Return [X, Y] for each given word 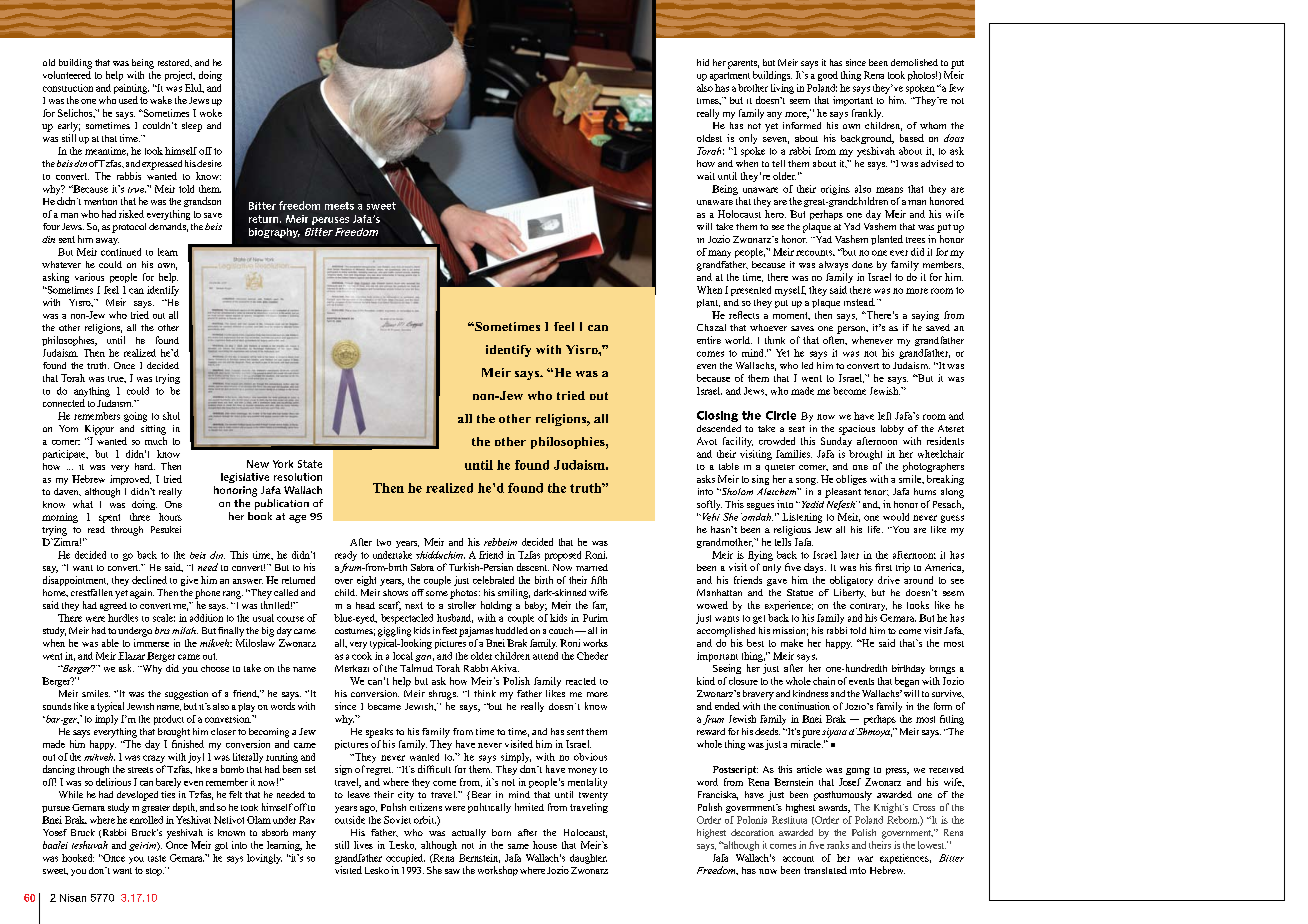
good [828, 76]
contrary [868, 607]
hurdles [123, 618]
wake [161, 100]
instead [859, 302]
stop [155, 872]
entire [709, 340]
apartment [730, 76]
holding [496, 606]
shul [171, 416]
